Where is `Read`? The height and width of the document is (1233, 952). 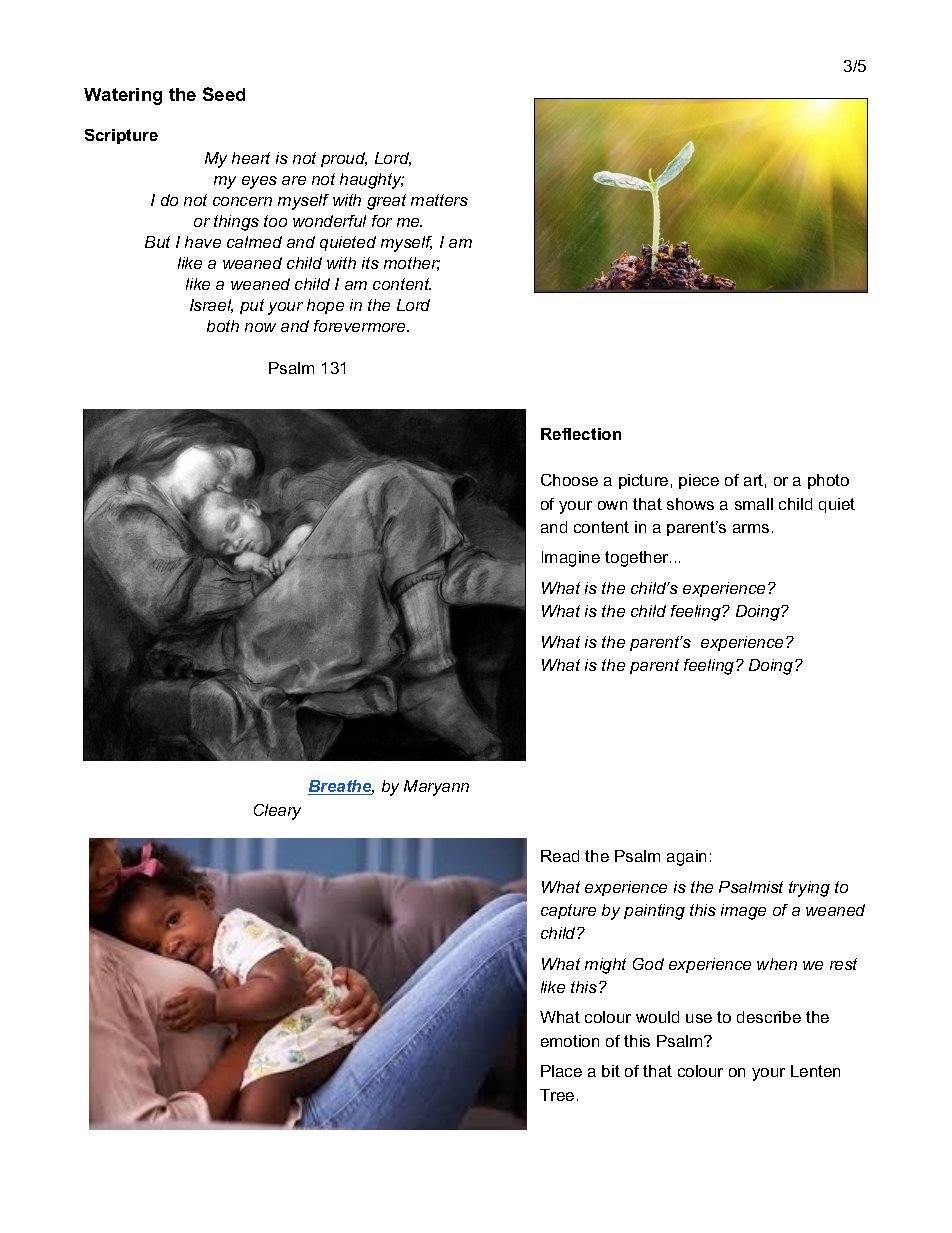
Read is located at coordinates (560, 856).
